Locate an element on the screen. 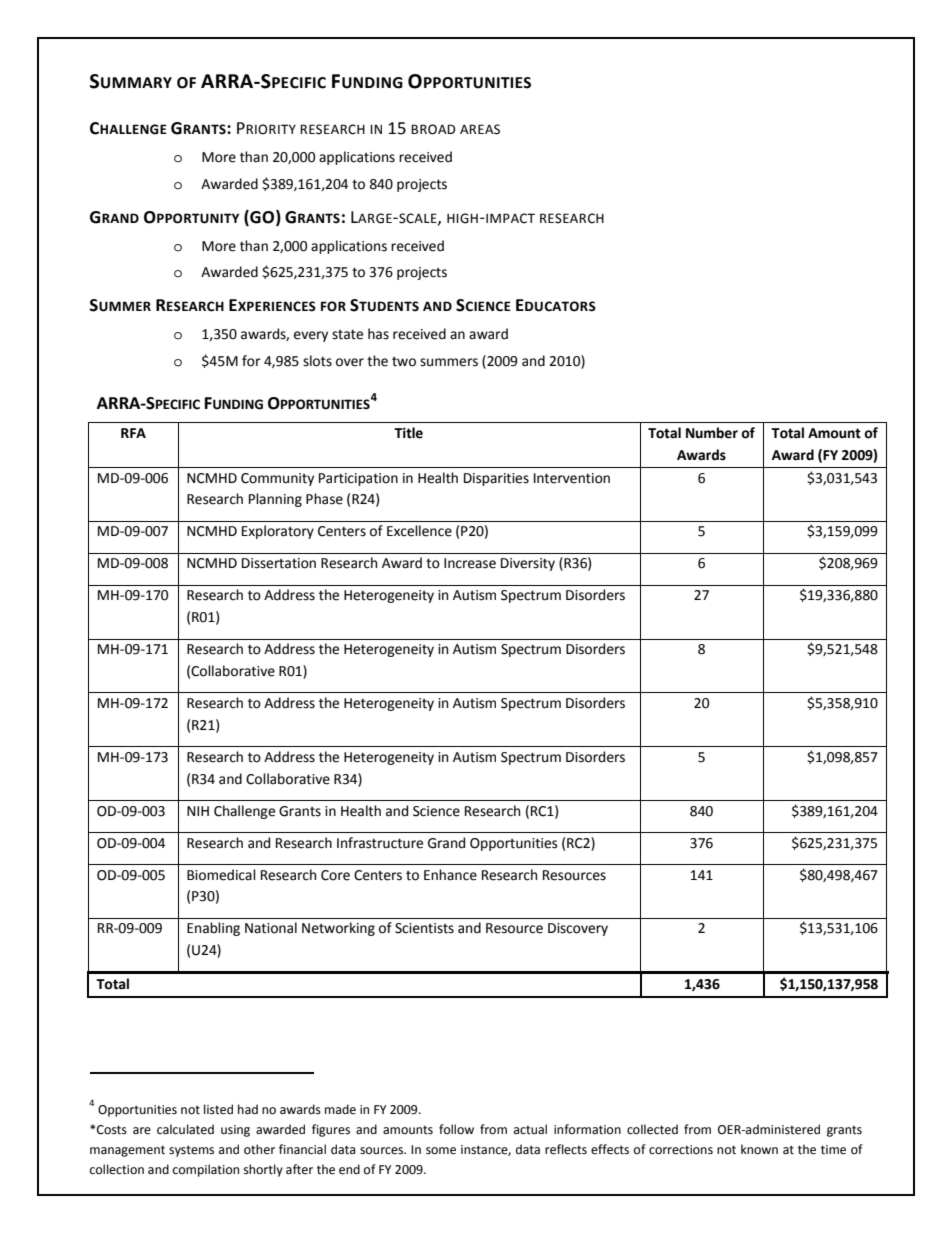 Image resolution: width=952 pixels, height=1233 pixels. Dissertation is located at coordinates (279, 563).
